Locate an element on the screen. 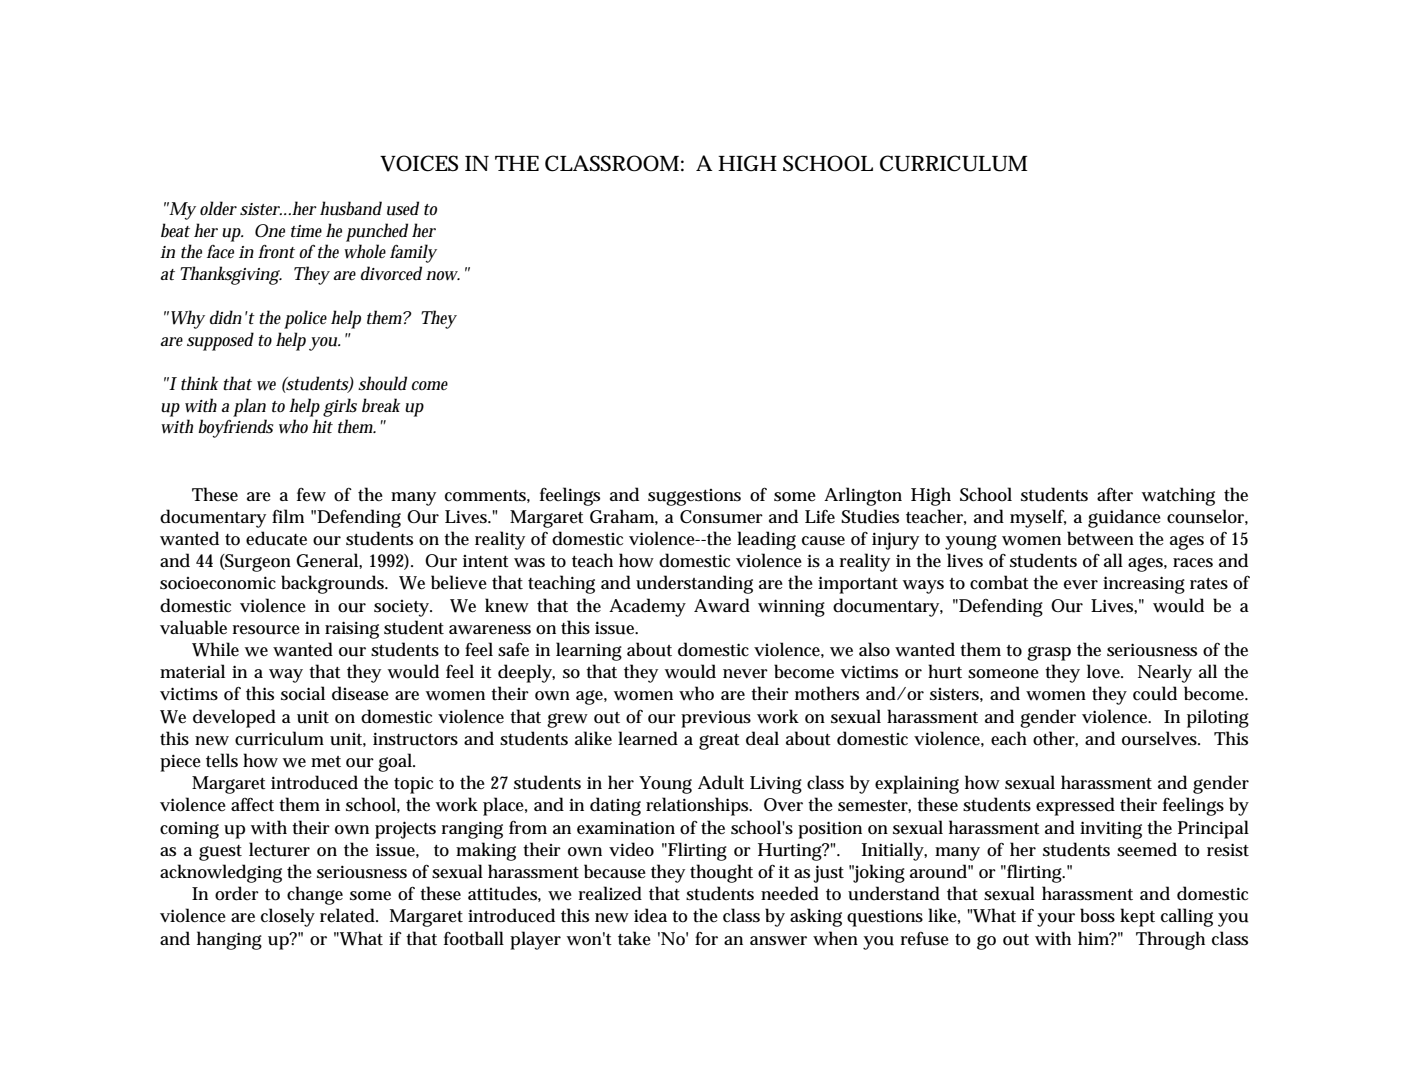 Image resolution: width=1409 pixels, height=1089 pixels. used is located at coordinates (403, 208).
